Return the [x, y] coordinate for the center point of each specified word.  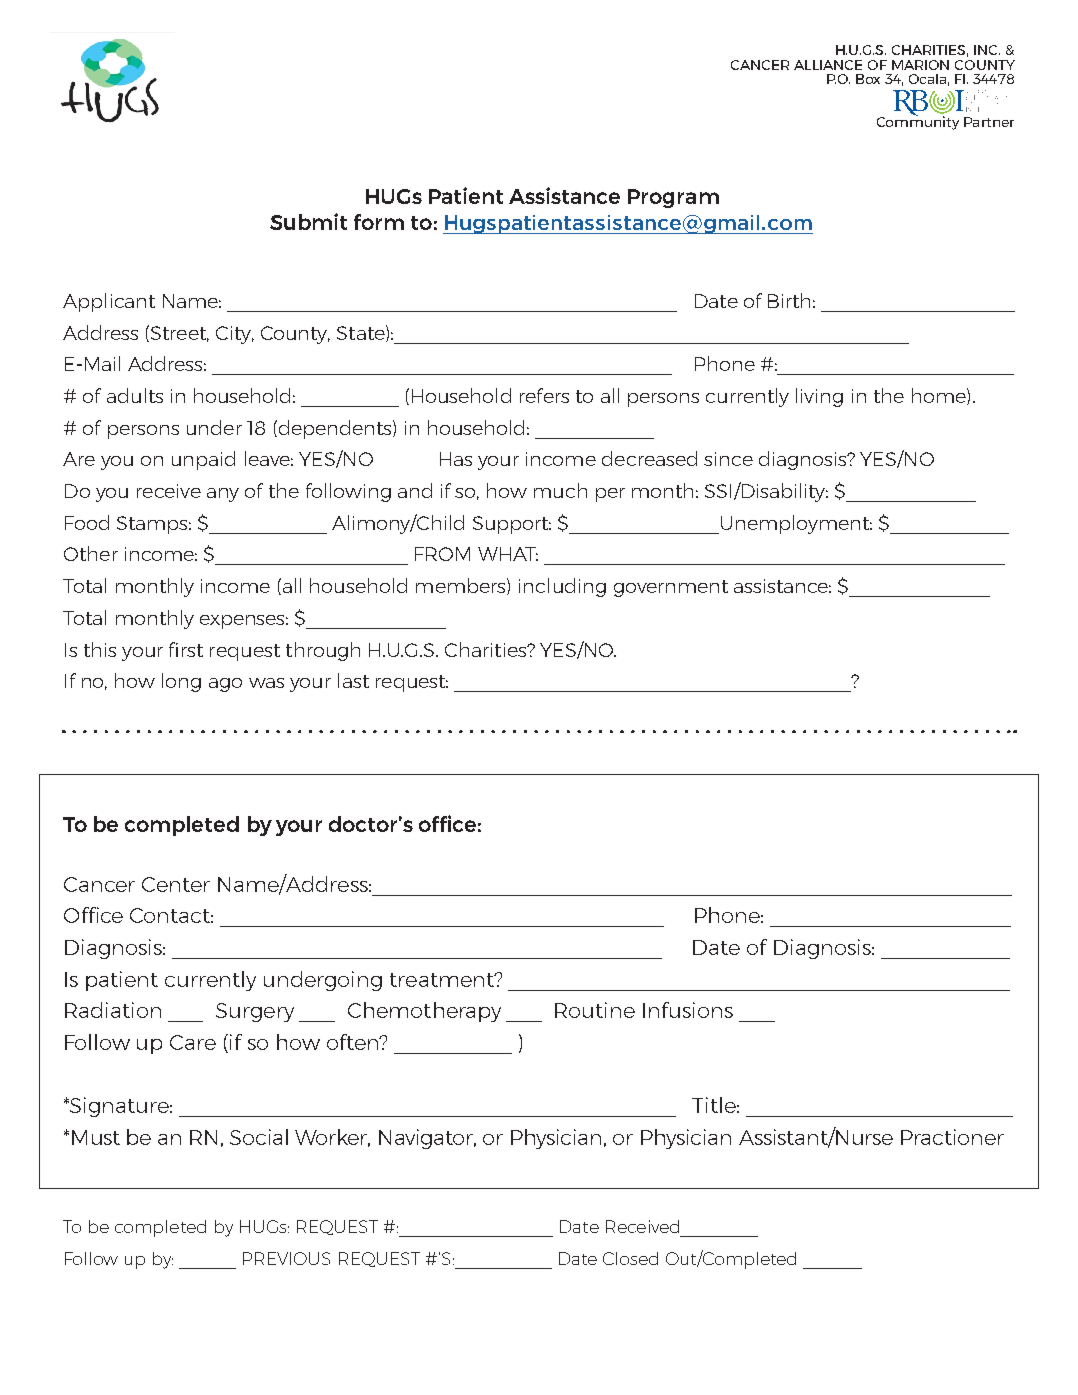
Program [673, 198]
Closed [630, 1258]
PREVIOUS [286, 1258]
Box [868, 79]
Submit [308, 221]
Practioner [952, 1137]
